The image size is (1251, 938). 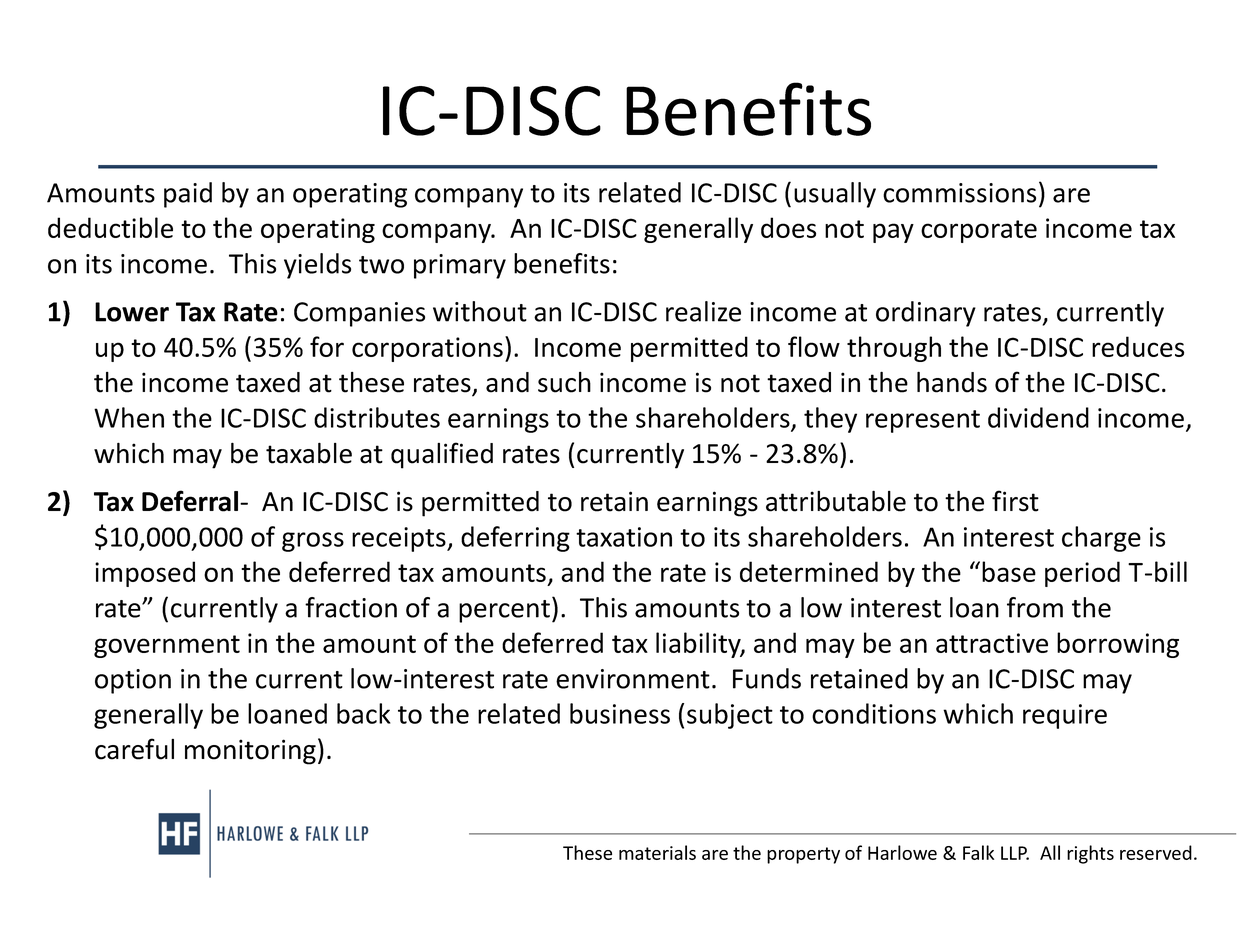 What do you see at coordinates (313, 542) in the page?
I see `gross` at bounding box center [313, 542].
